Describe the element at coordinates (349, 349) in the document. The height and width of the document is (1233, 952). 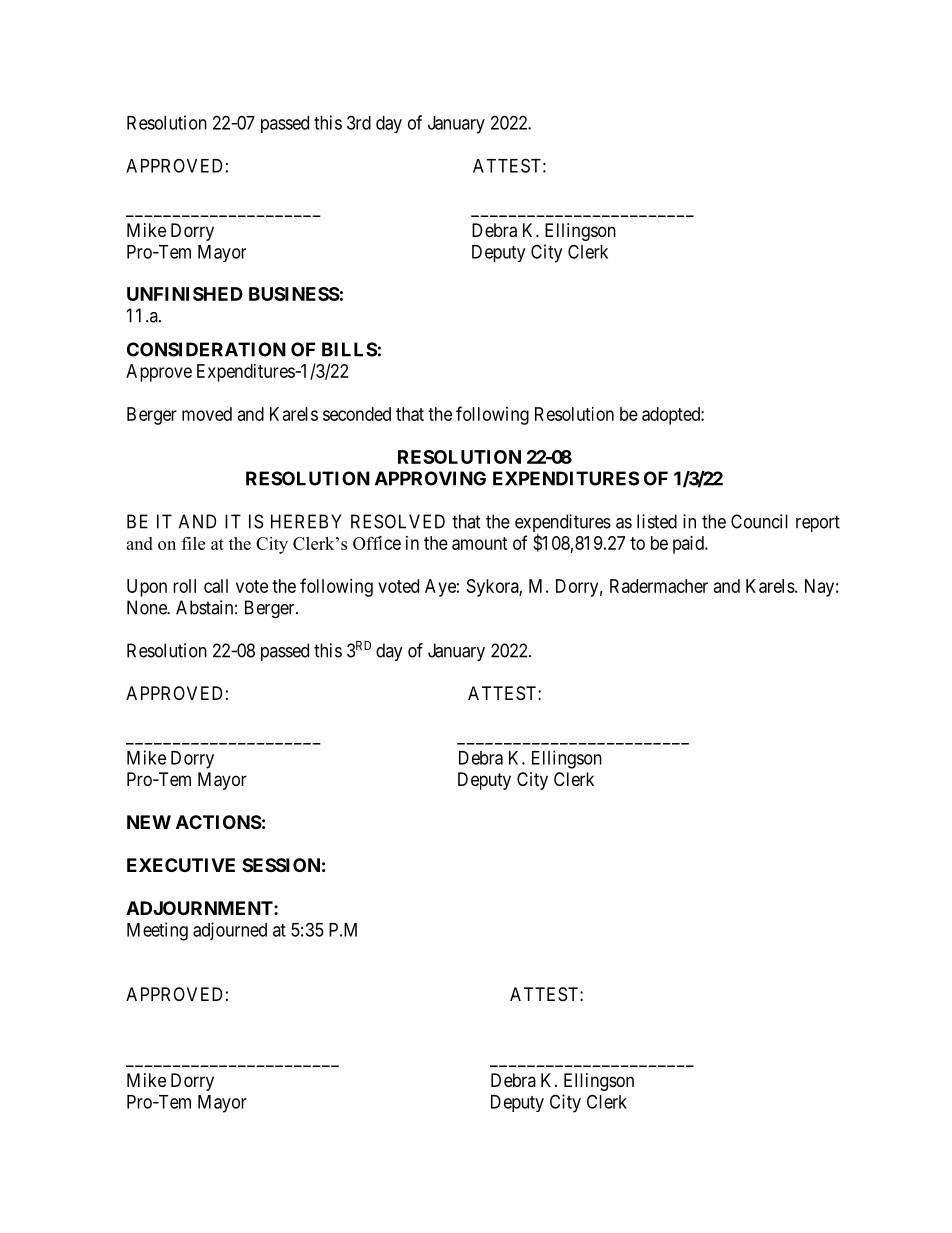
I see `BILLS` at that location.
